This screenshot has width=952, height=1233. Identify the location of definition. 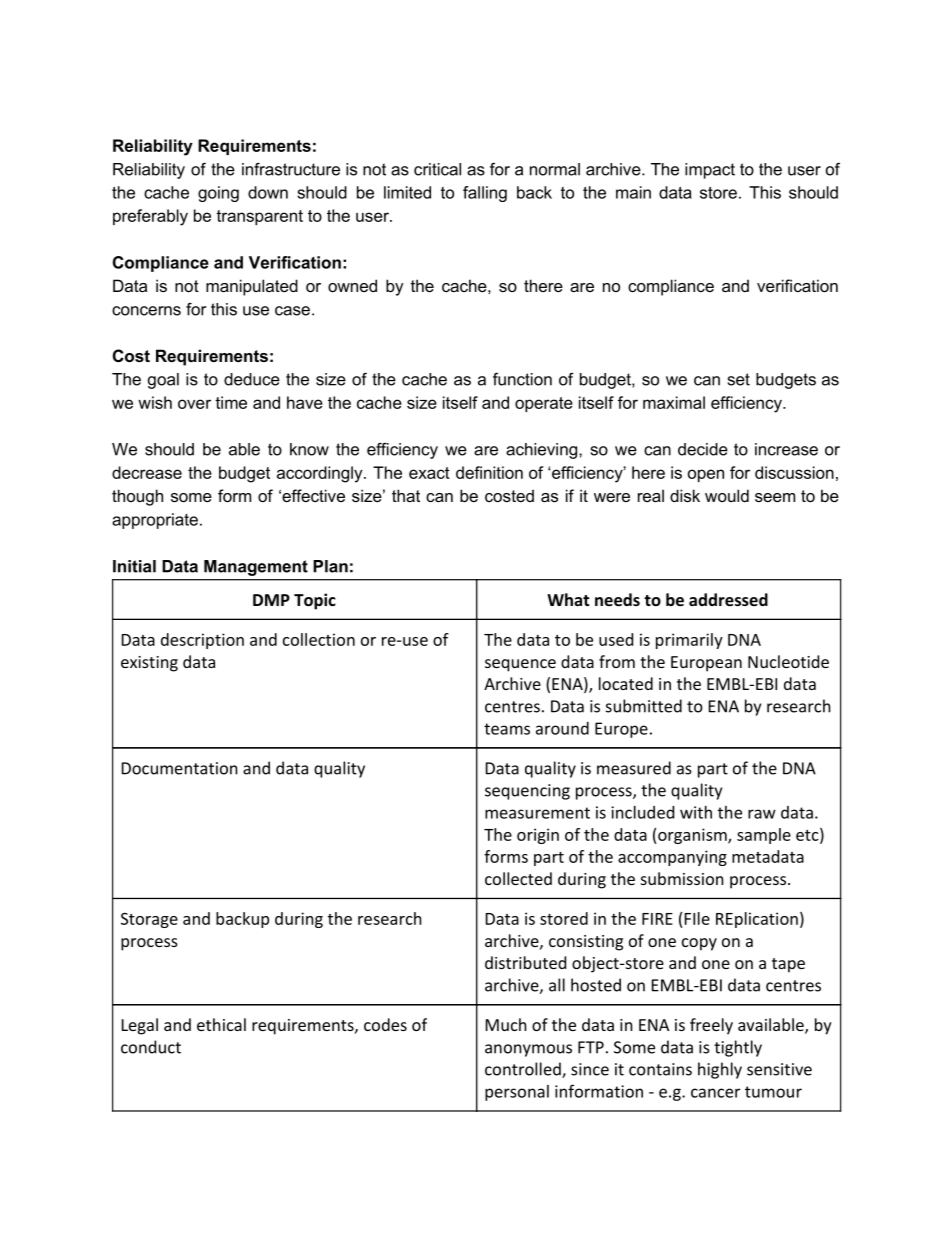
(489, 472).
